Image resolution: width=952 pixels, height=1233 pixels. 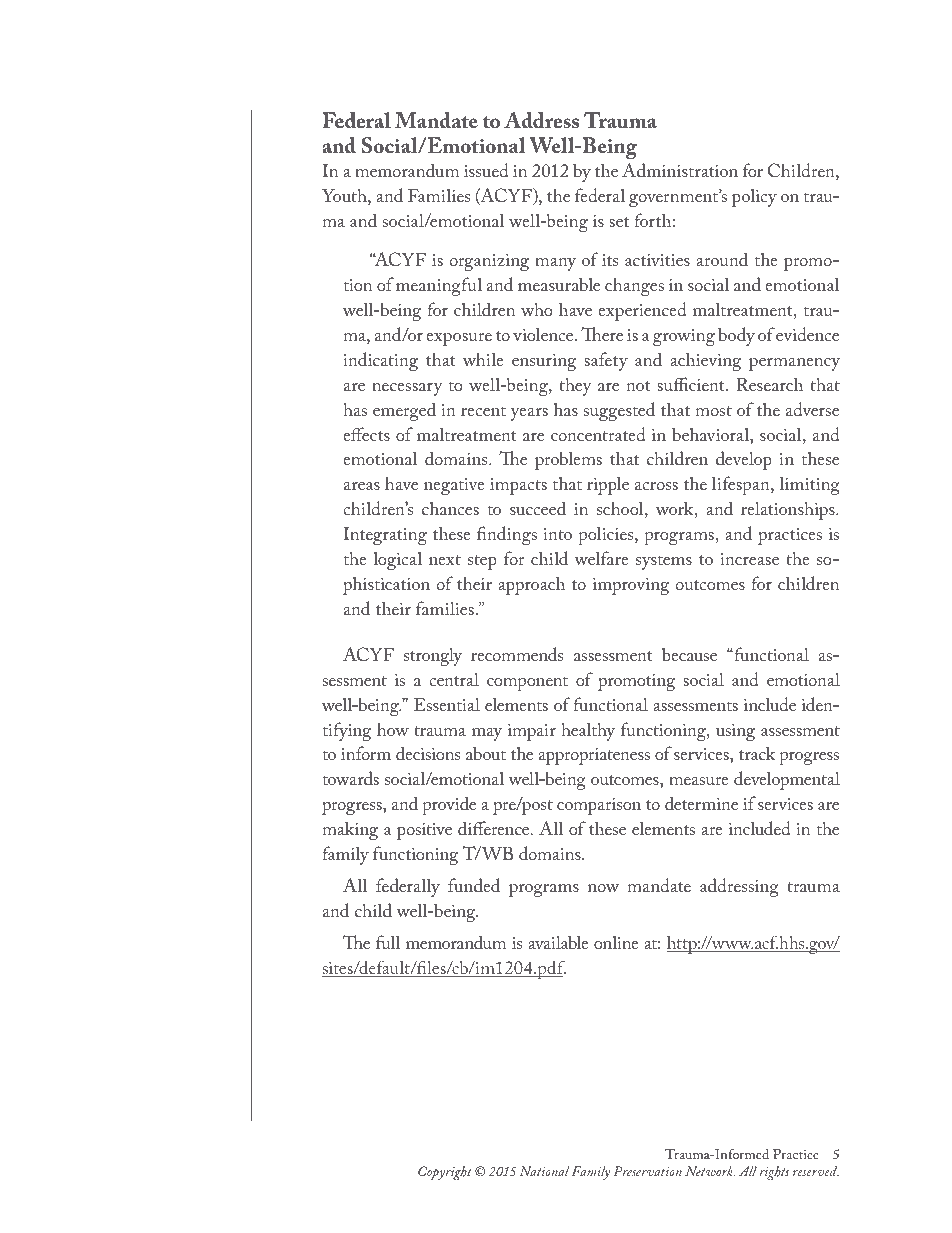 I want to click on issued, so click(x=486, y=170).
